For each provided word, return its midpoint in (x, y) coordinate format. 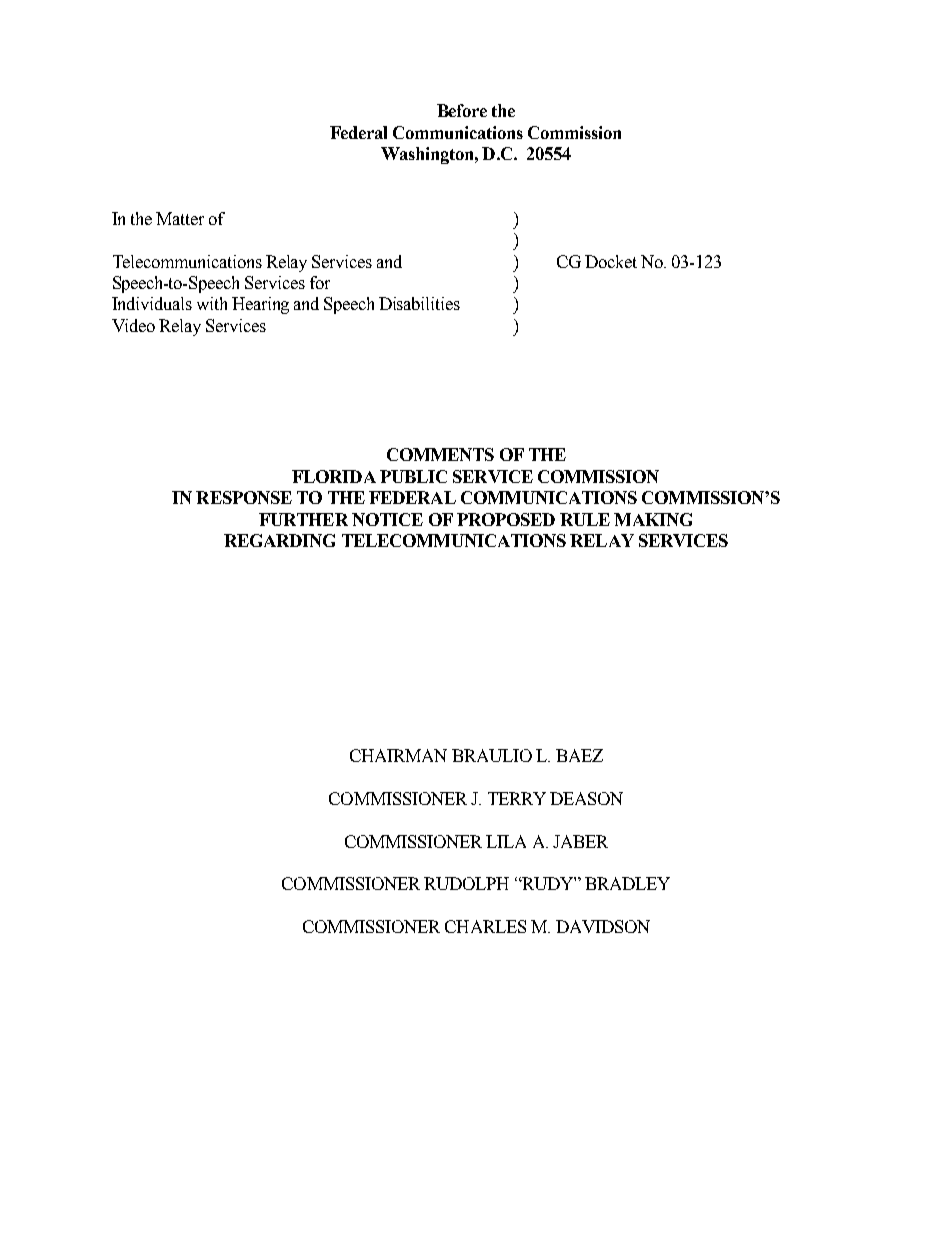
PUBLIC (413, 476)
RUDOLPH (466, 883)
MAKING (653, 519)
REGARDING (279, 540)
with (212, 303)
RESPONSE (244, 497)
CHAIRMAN (398, 755)
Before (462, 110)
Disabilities (419, 303)
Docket (611, 261)
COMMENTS (440, 454)
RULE (585, 519)
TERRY (517, 798)
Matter (180, 218)
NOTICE (387, 519)
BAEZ (579, 755)
